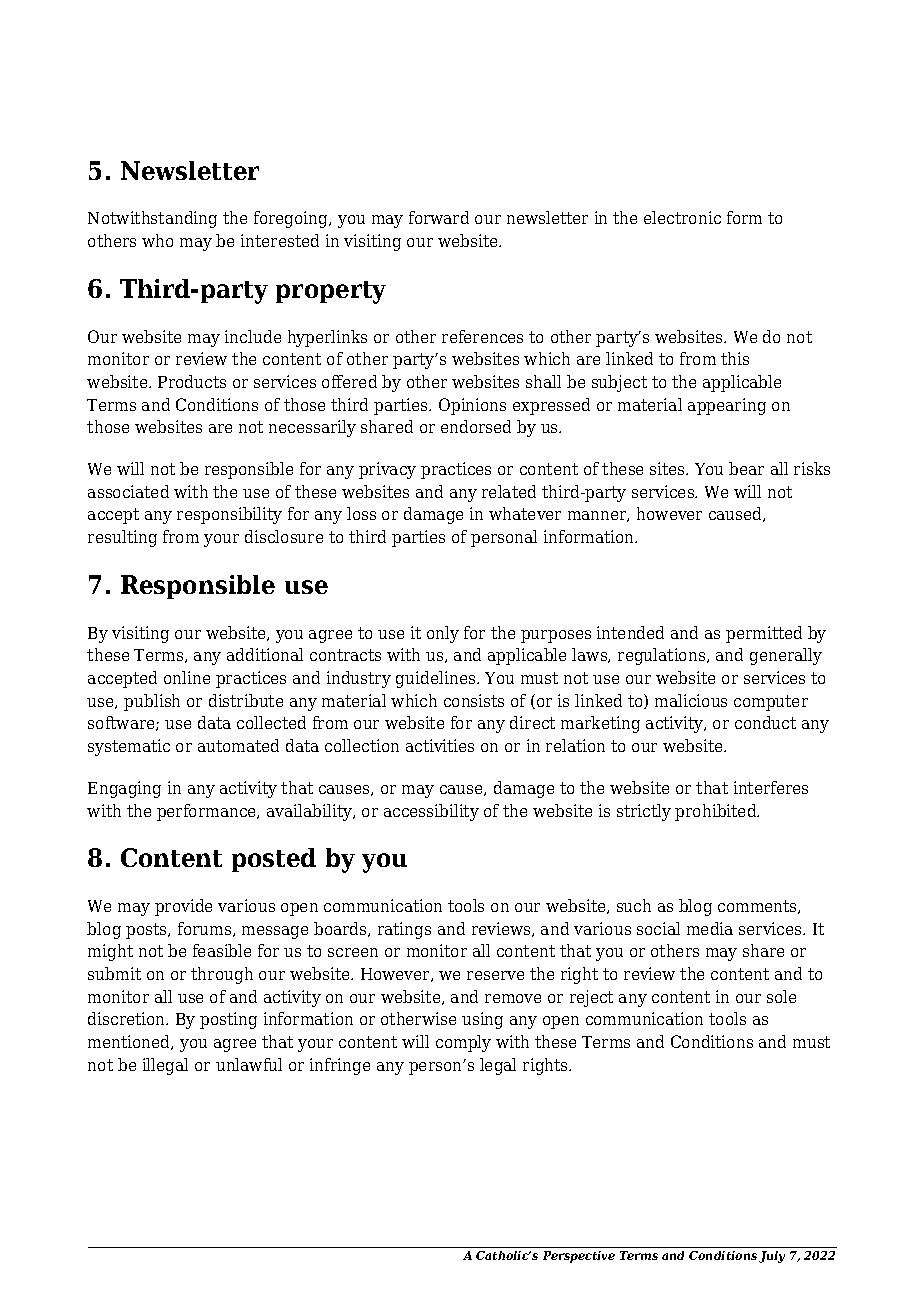  I want to click on forward, so click(439, 217).
